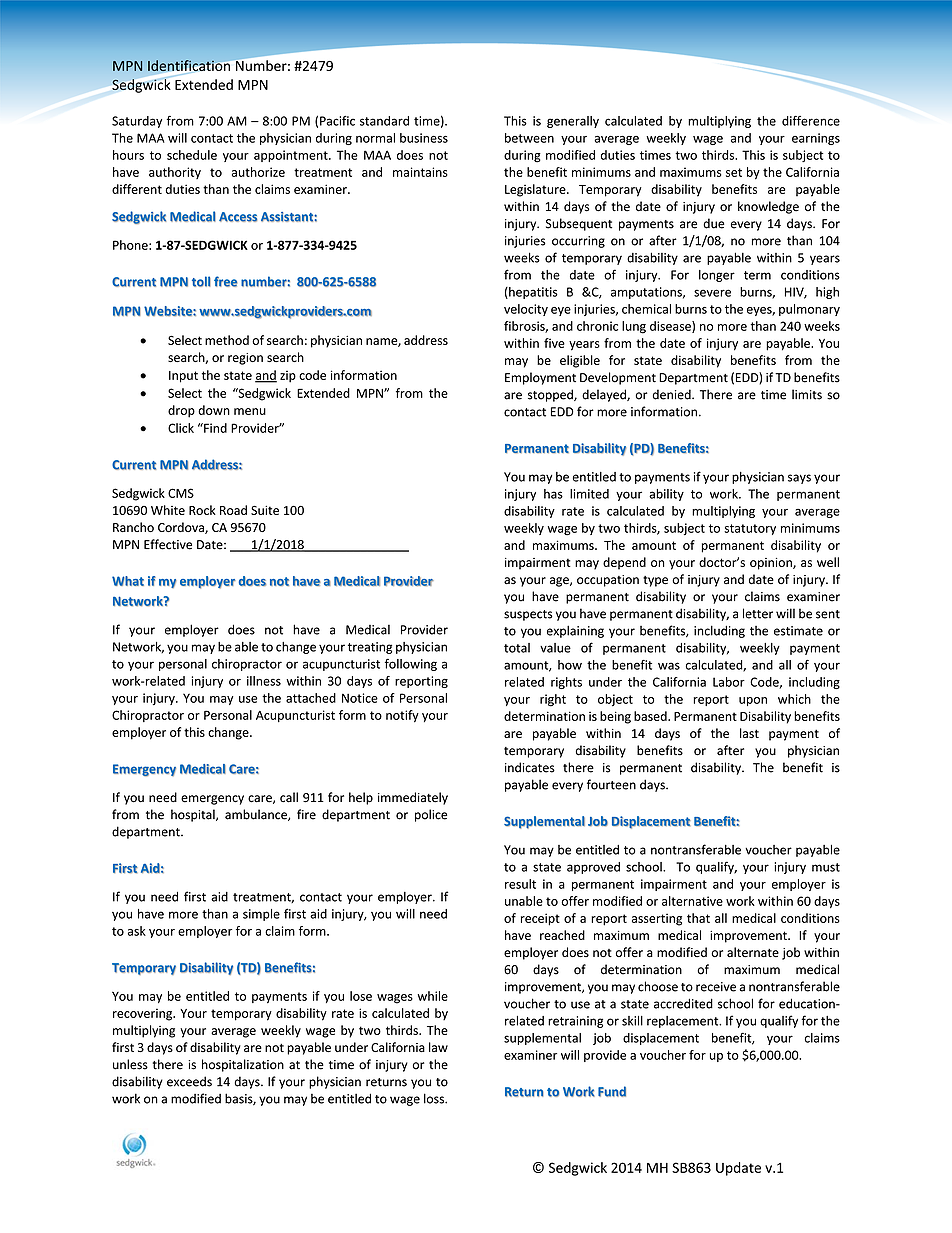  Describe the element at coordinates (530, 767) in the screenshot. I see `indicates` at that location.
